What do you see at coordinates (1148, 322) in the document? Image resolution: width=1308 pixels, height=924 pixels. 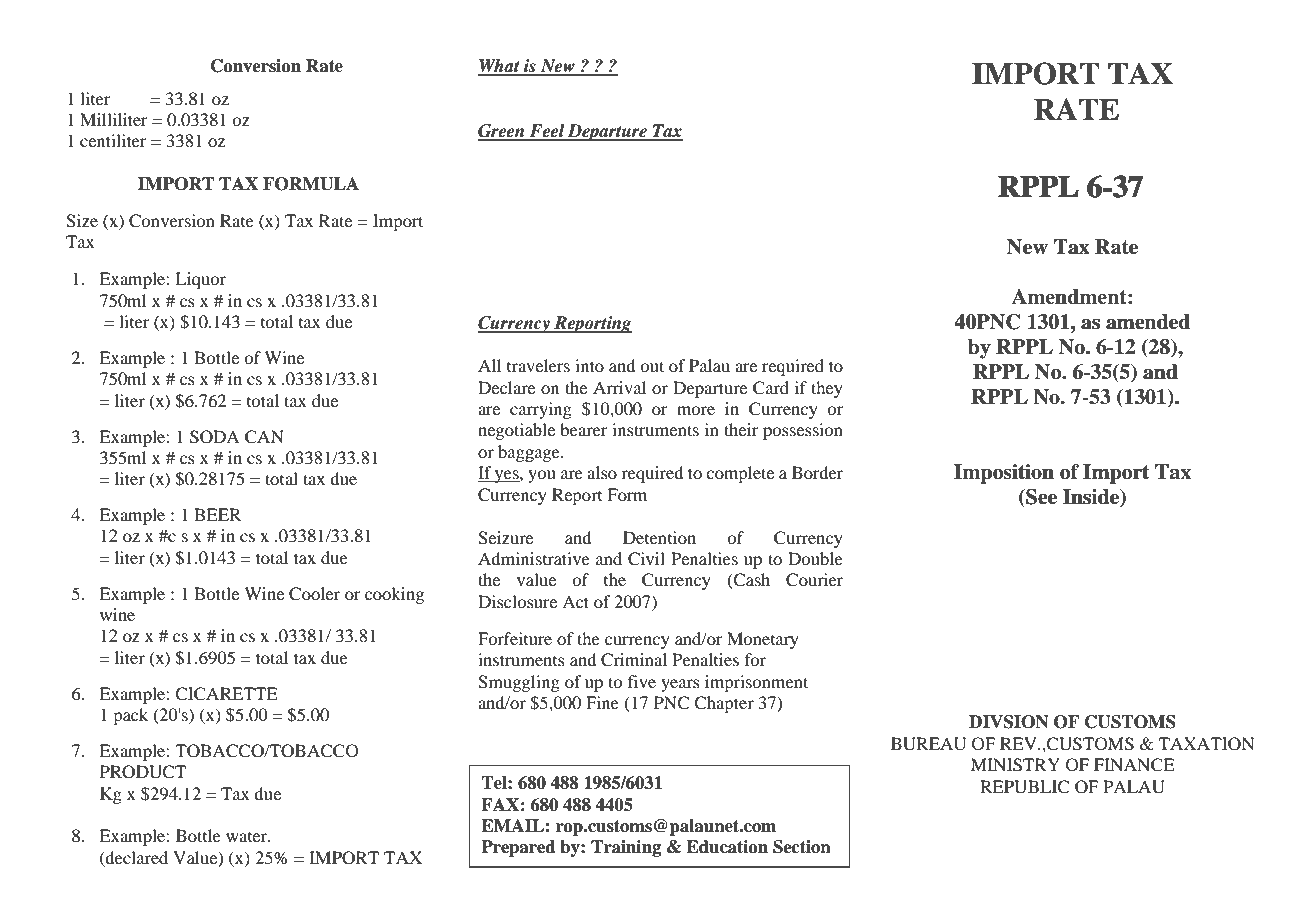 I see `amended` at bounding box center [1148, 322].
